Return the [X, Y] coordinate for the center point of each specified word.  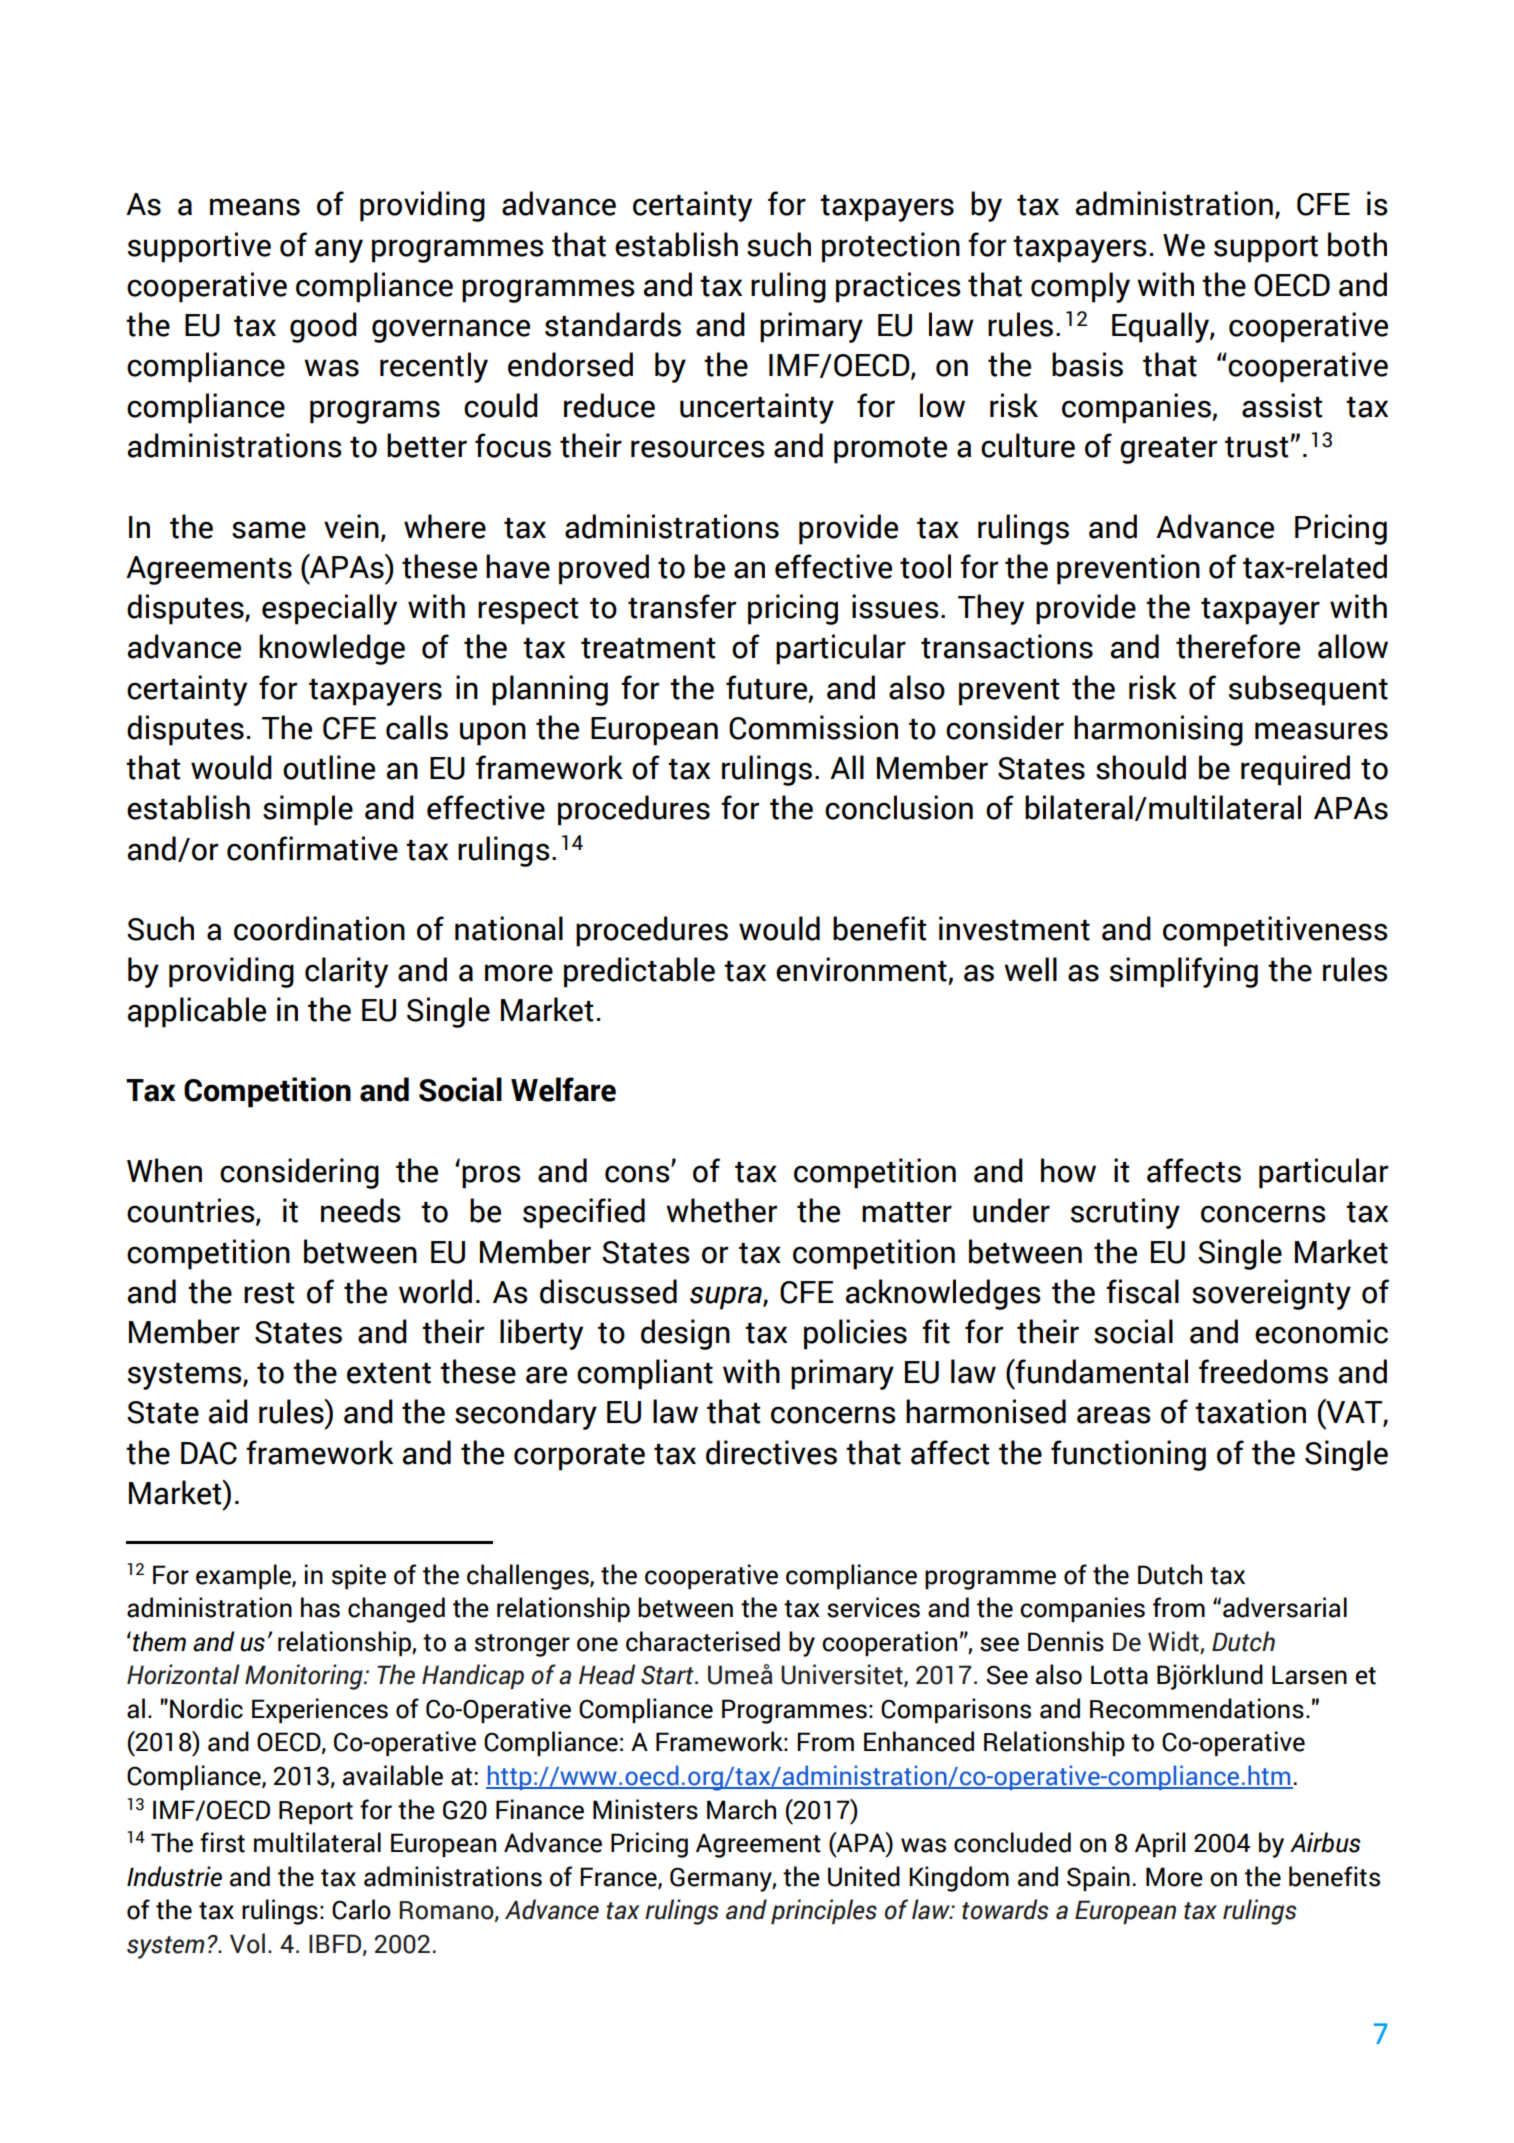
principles [824, 1911]
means [255, 207]
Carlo [361, 1909]
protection [891, 247]
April [1160, 1844]
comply [1080, 287]
